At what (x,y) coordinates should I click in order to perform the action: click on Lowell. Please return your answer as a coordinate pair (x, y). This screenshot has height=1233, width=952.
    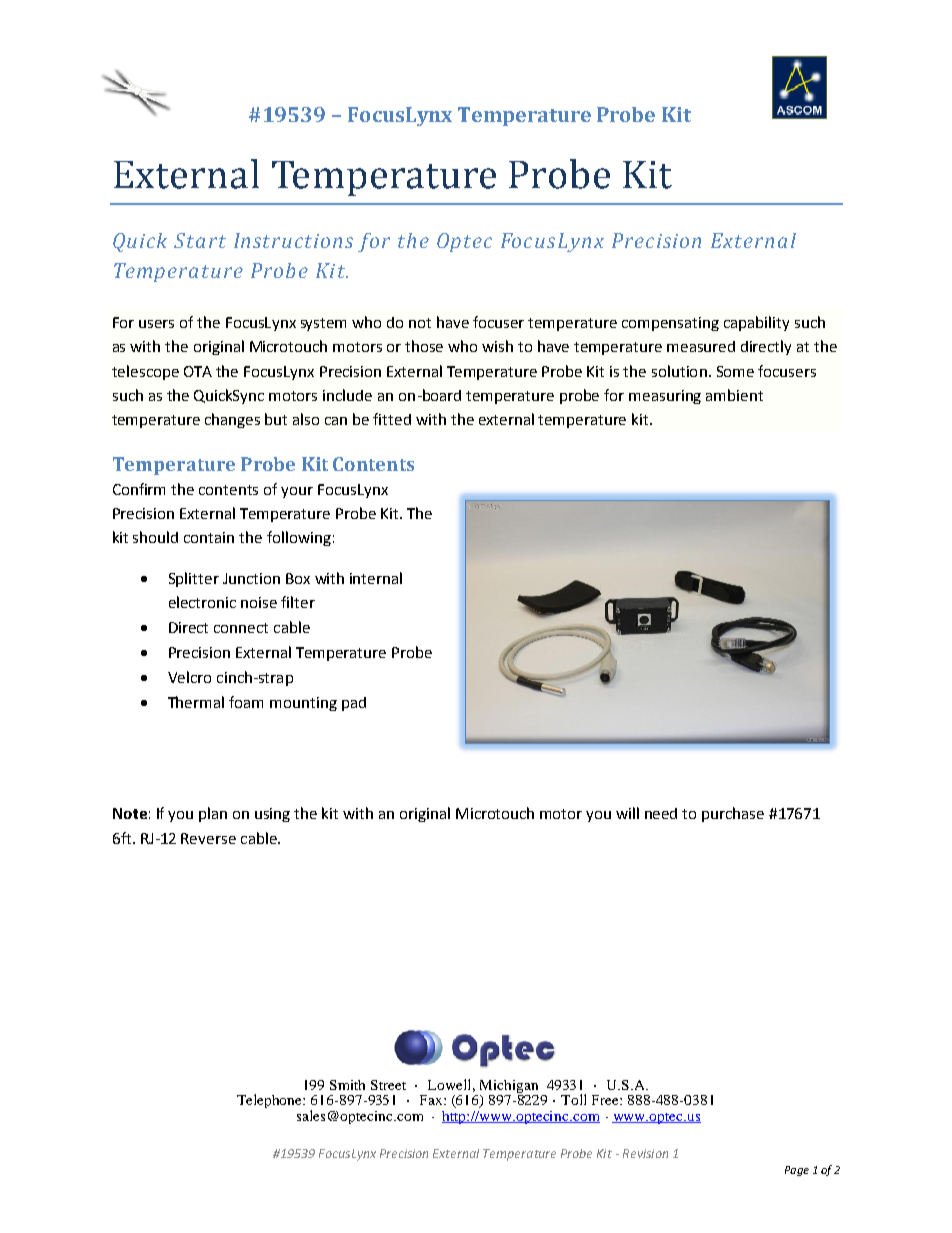
    Looking at the image, I should click on (449, 1084).
